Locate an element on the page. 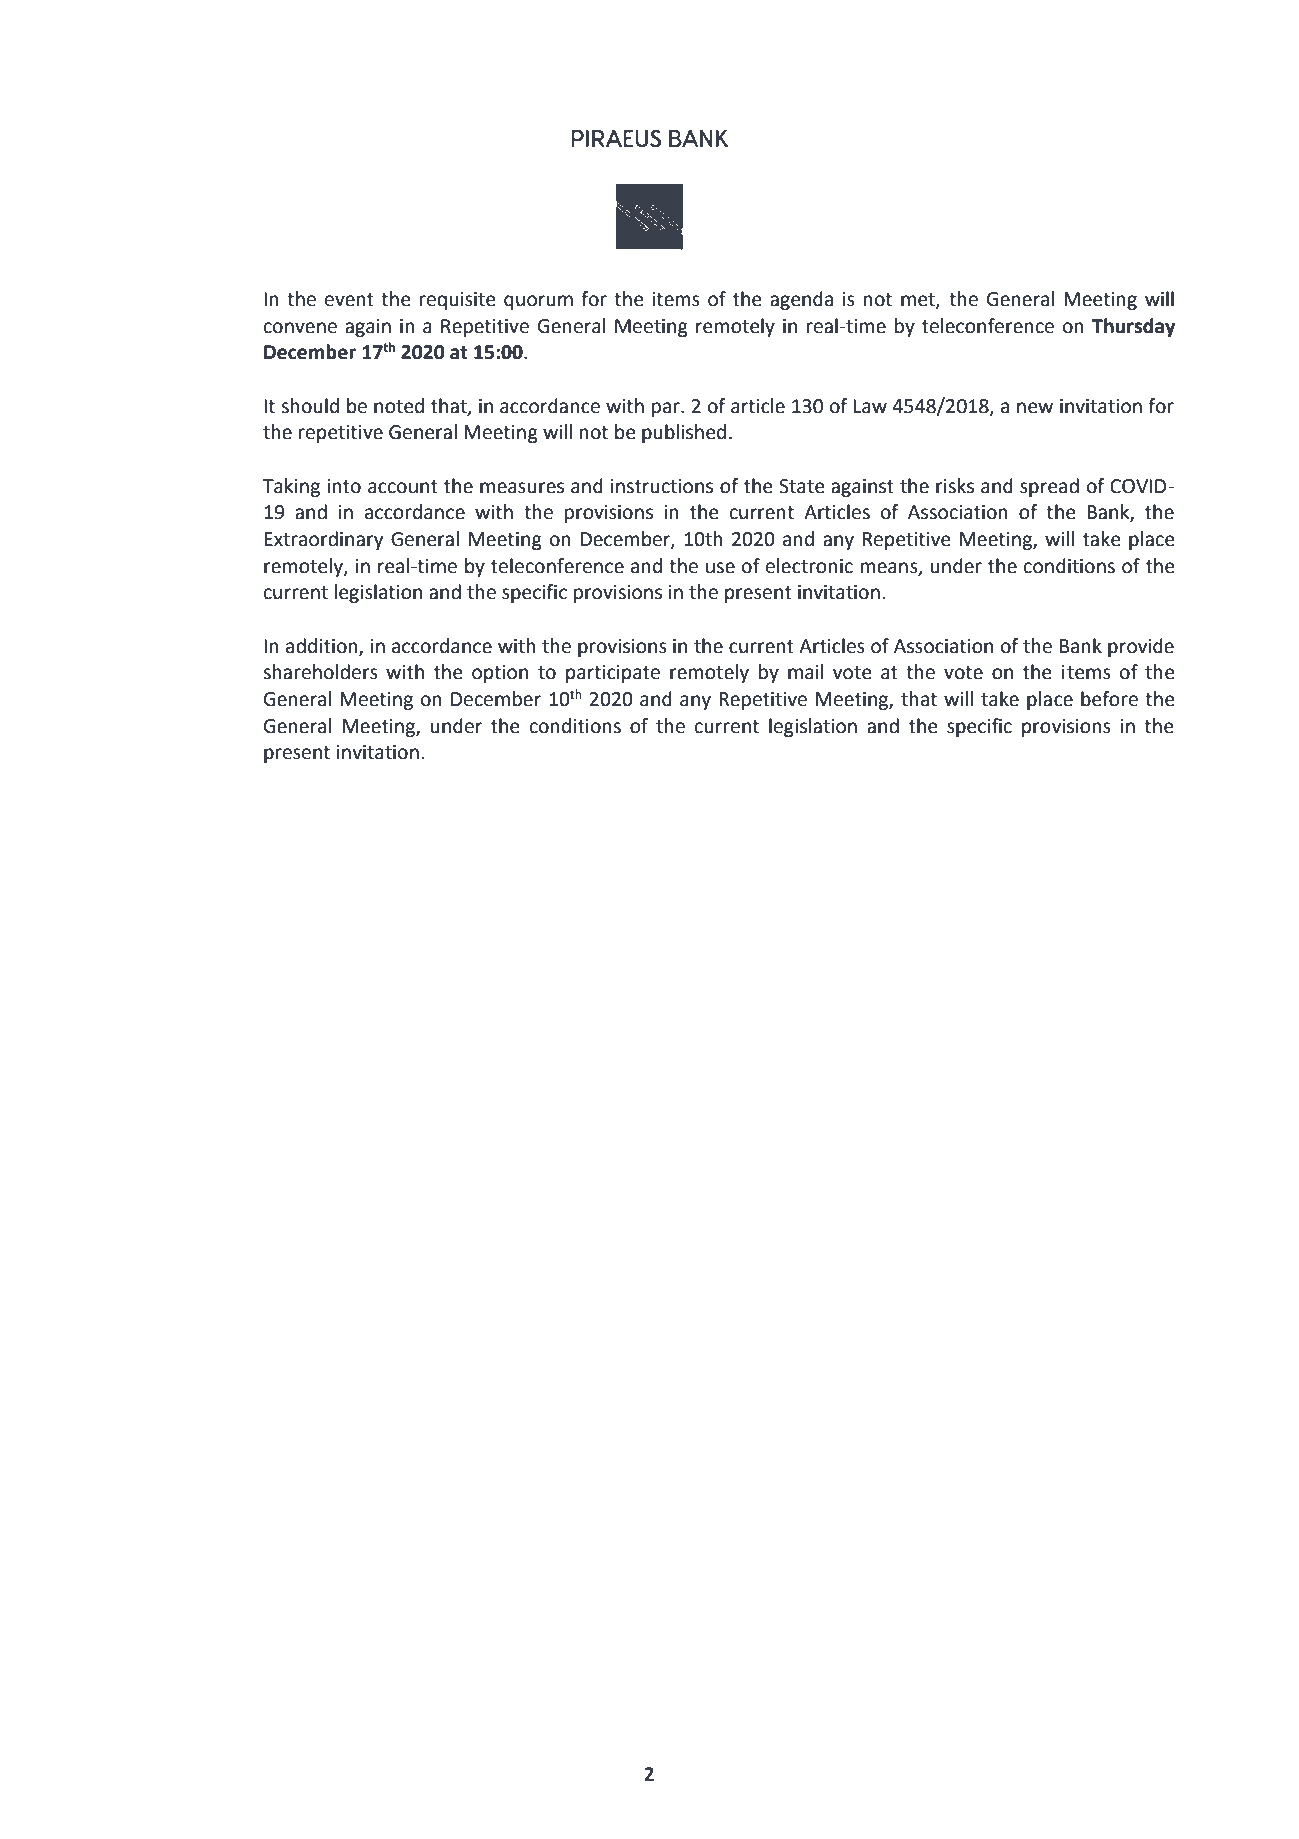 The width and height of the image is (1299, 1839). spread is located at coordinates (1049, 487).
